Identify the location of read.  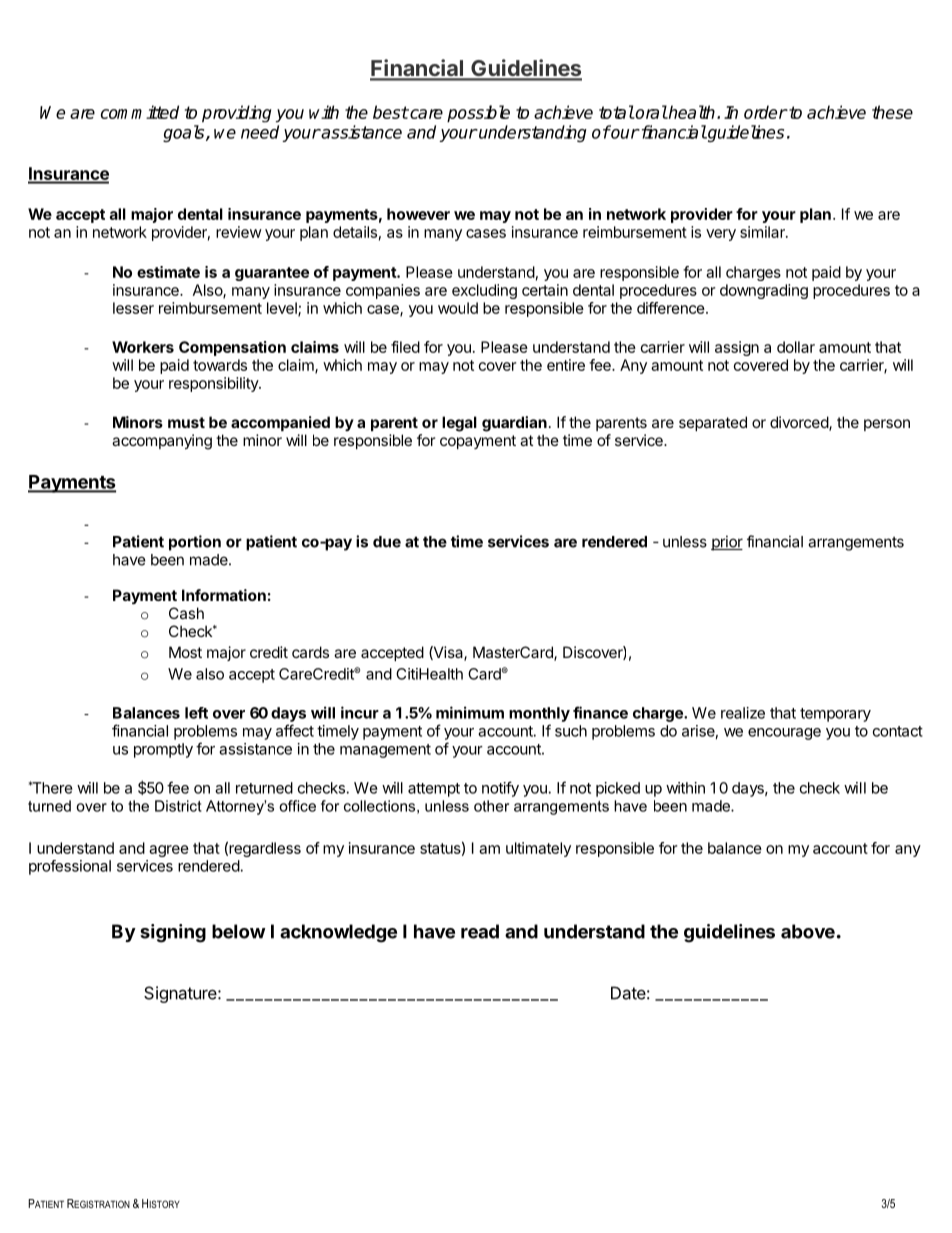
(480, 931).
